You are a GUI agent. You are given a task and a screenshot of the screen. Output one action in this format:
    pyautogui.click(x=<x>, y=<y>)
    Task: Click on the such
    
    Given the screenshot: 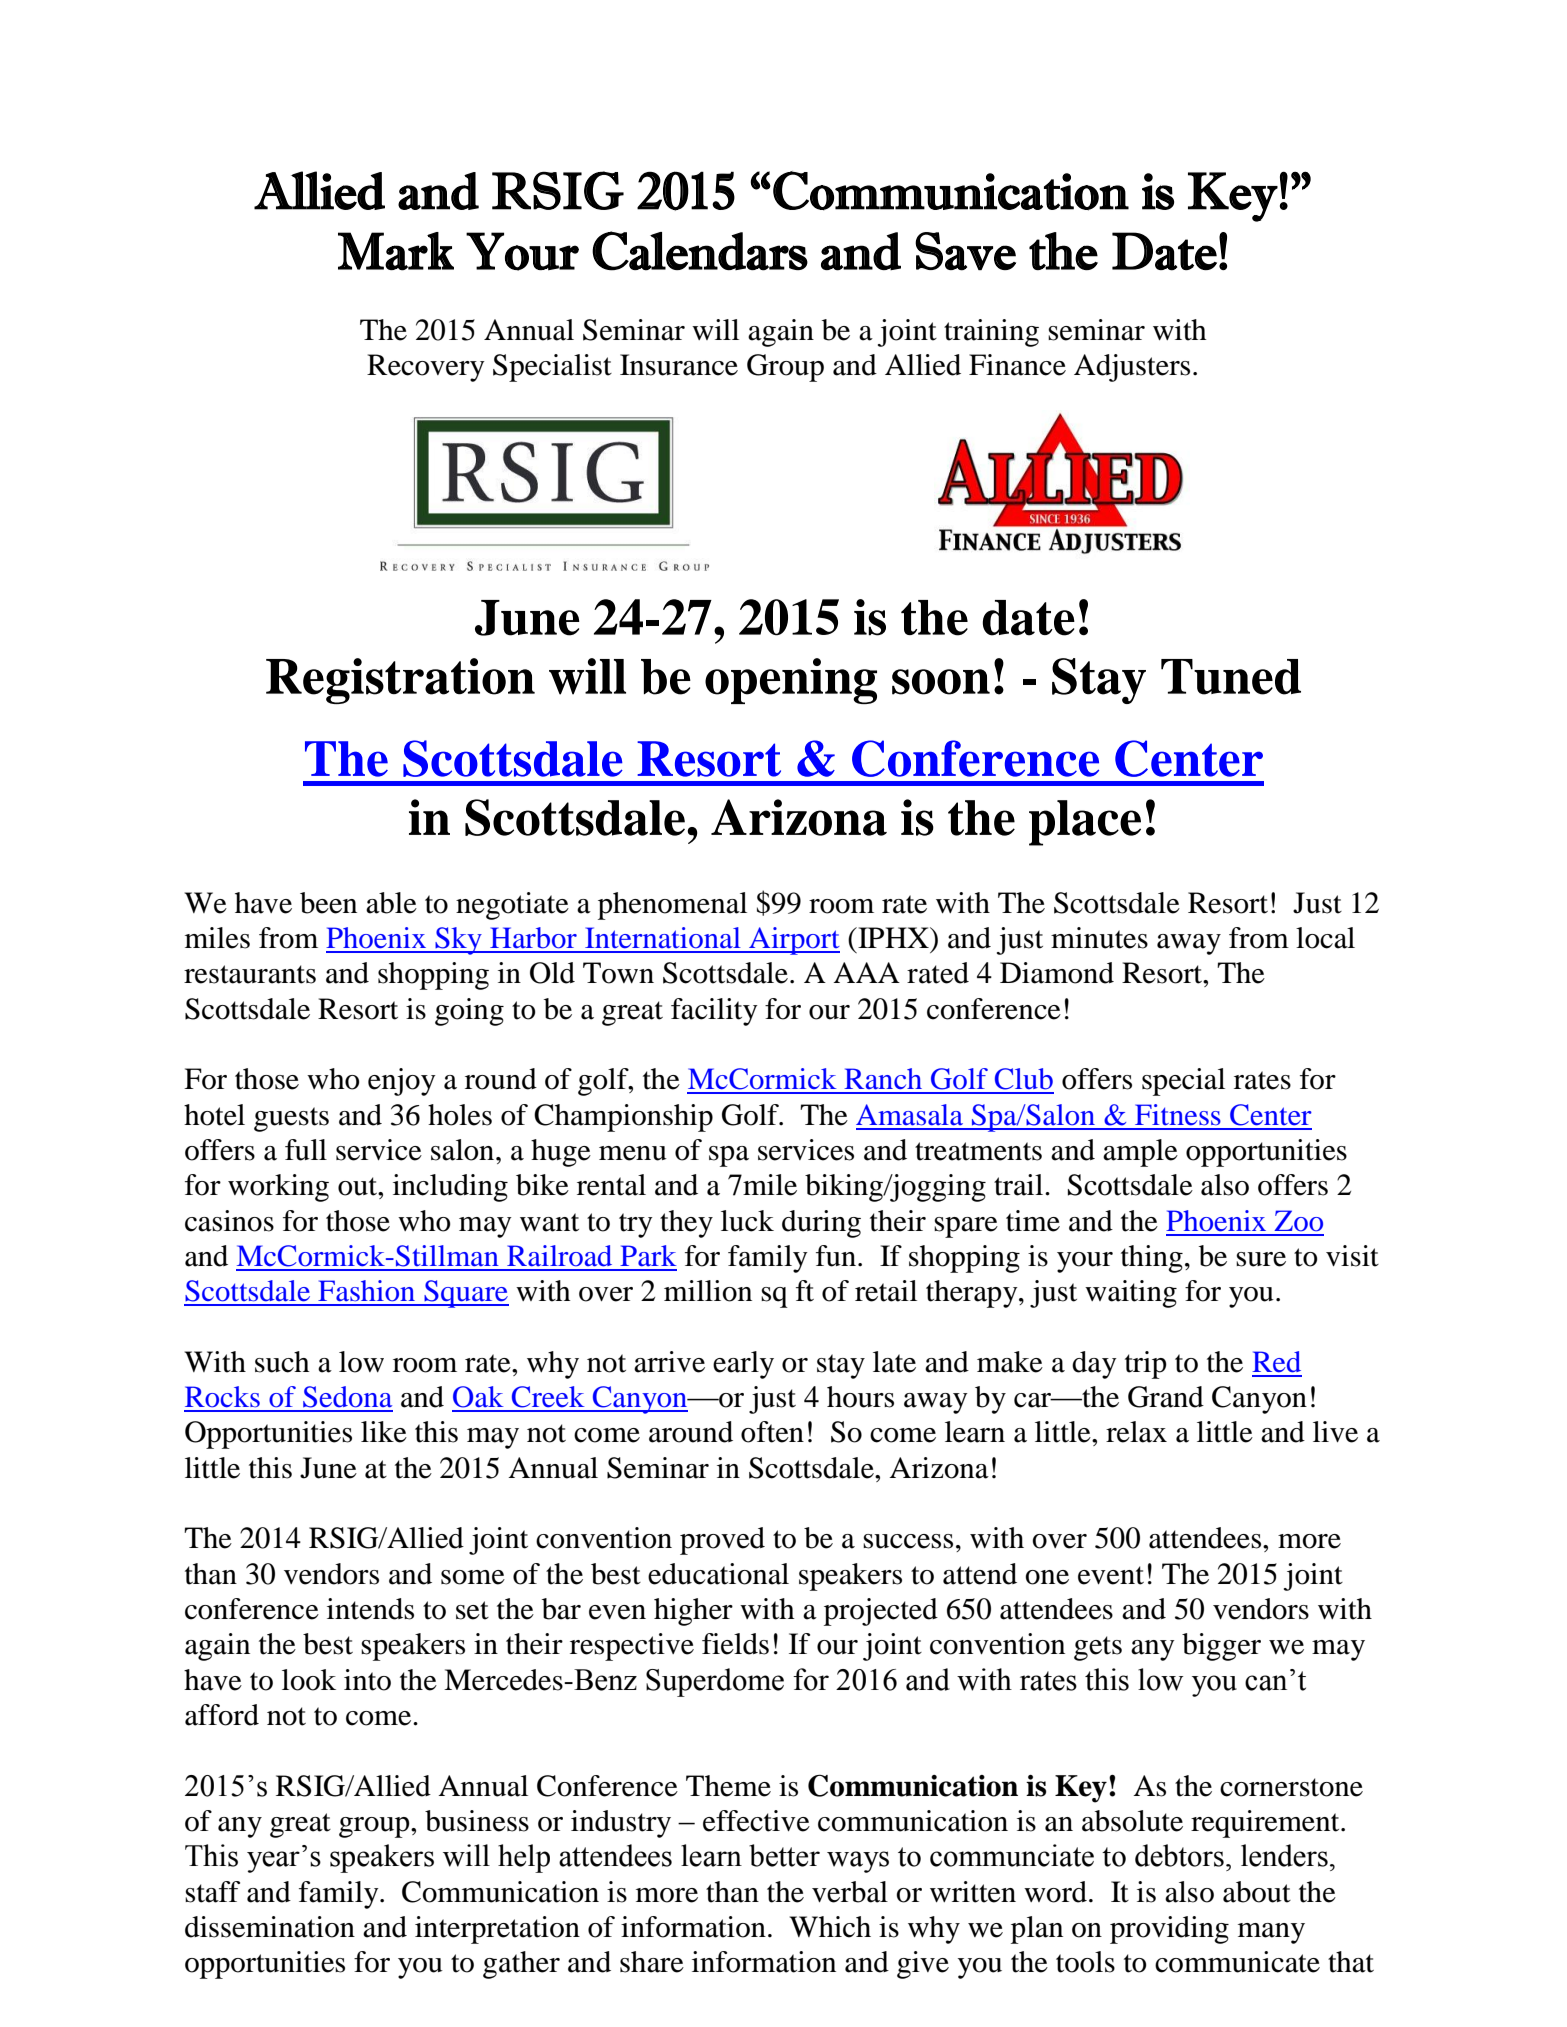 What is the action you would take?
    pyautogui.click(x=282, y=1362)
